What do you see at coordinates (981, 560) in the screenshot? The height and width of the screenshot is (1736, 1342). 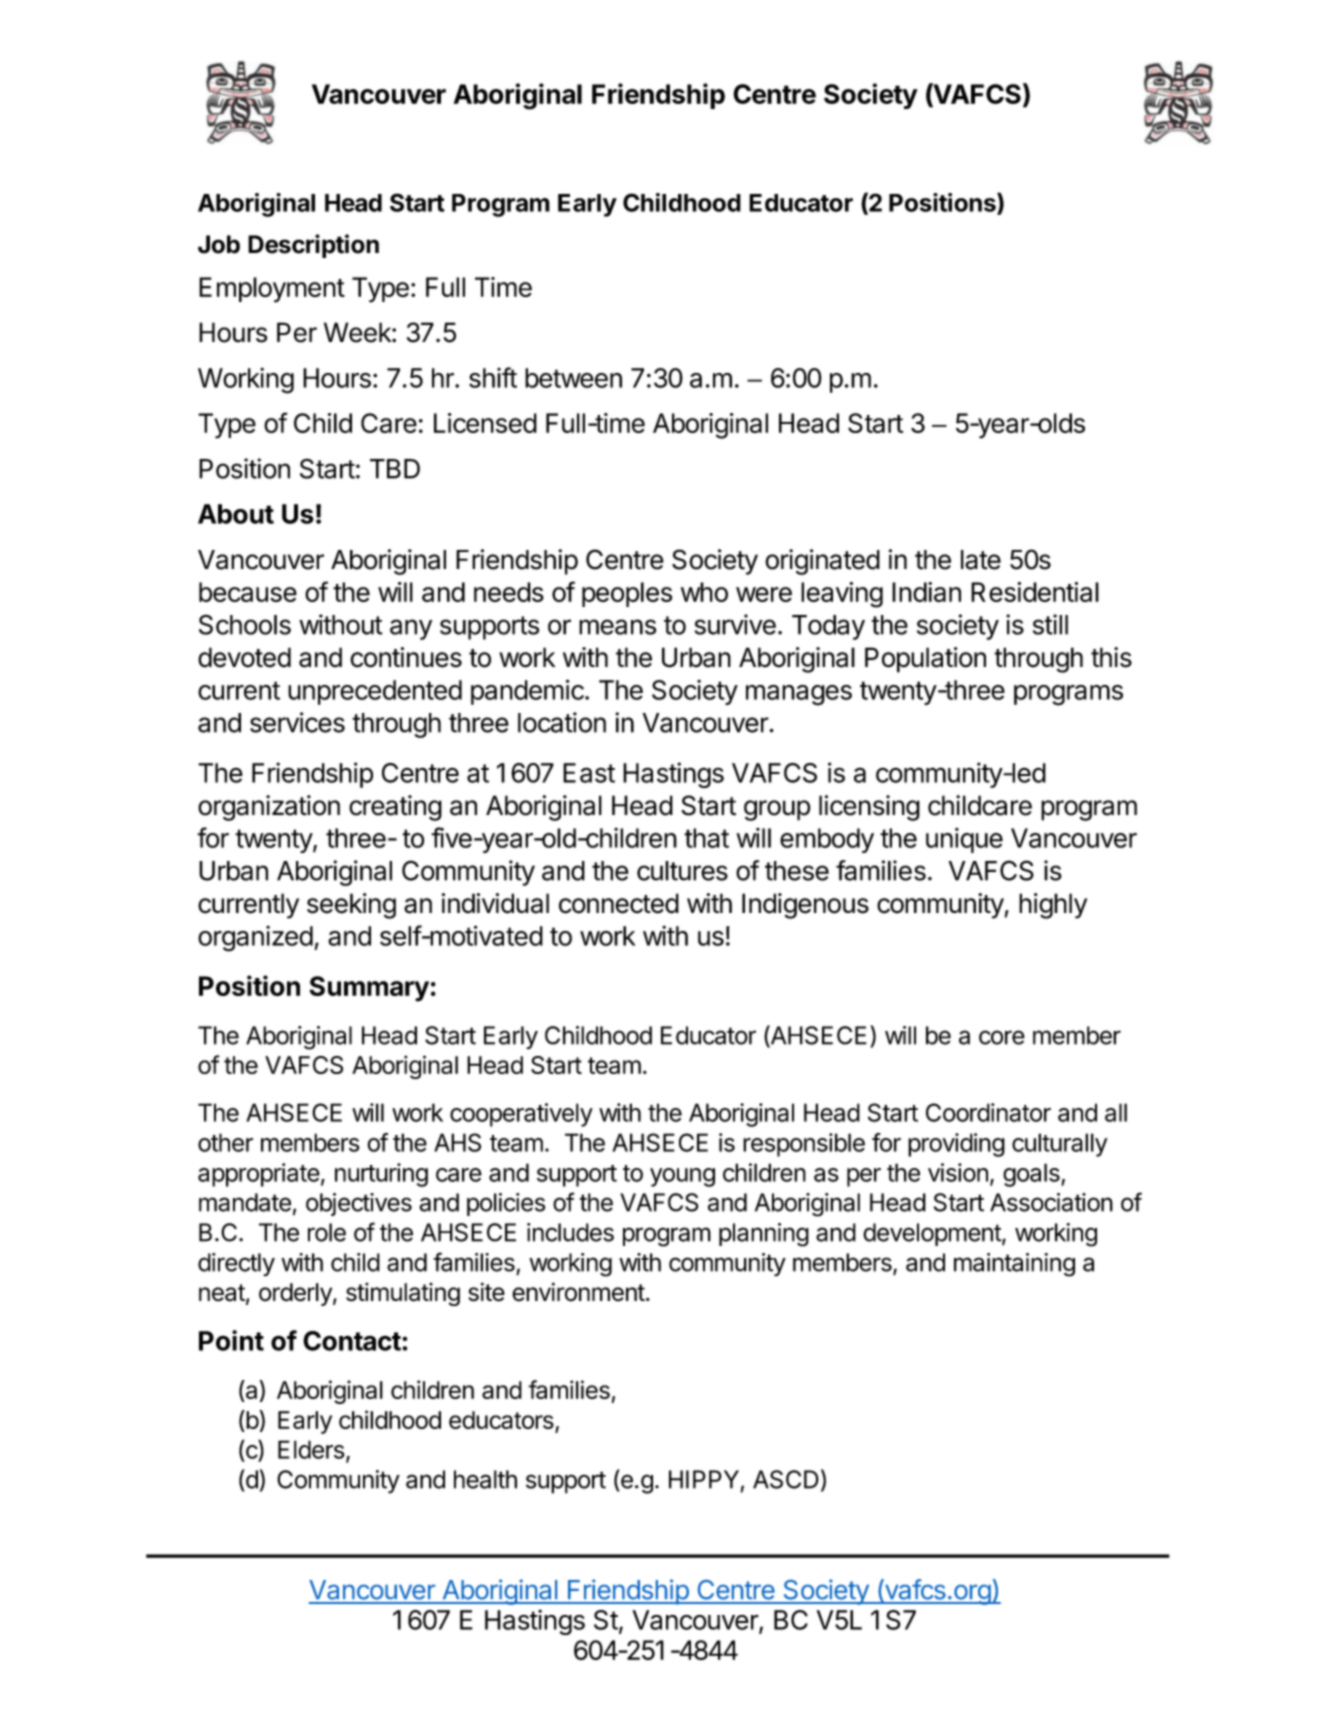 I see `late` at bounding box center [981, 560].
